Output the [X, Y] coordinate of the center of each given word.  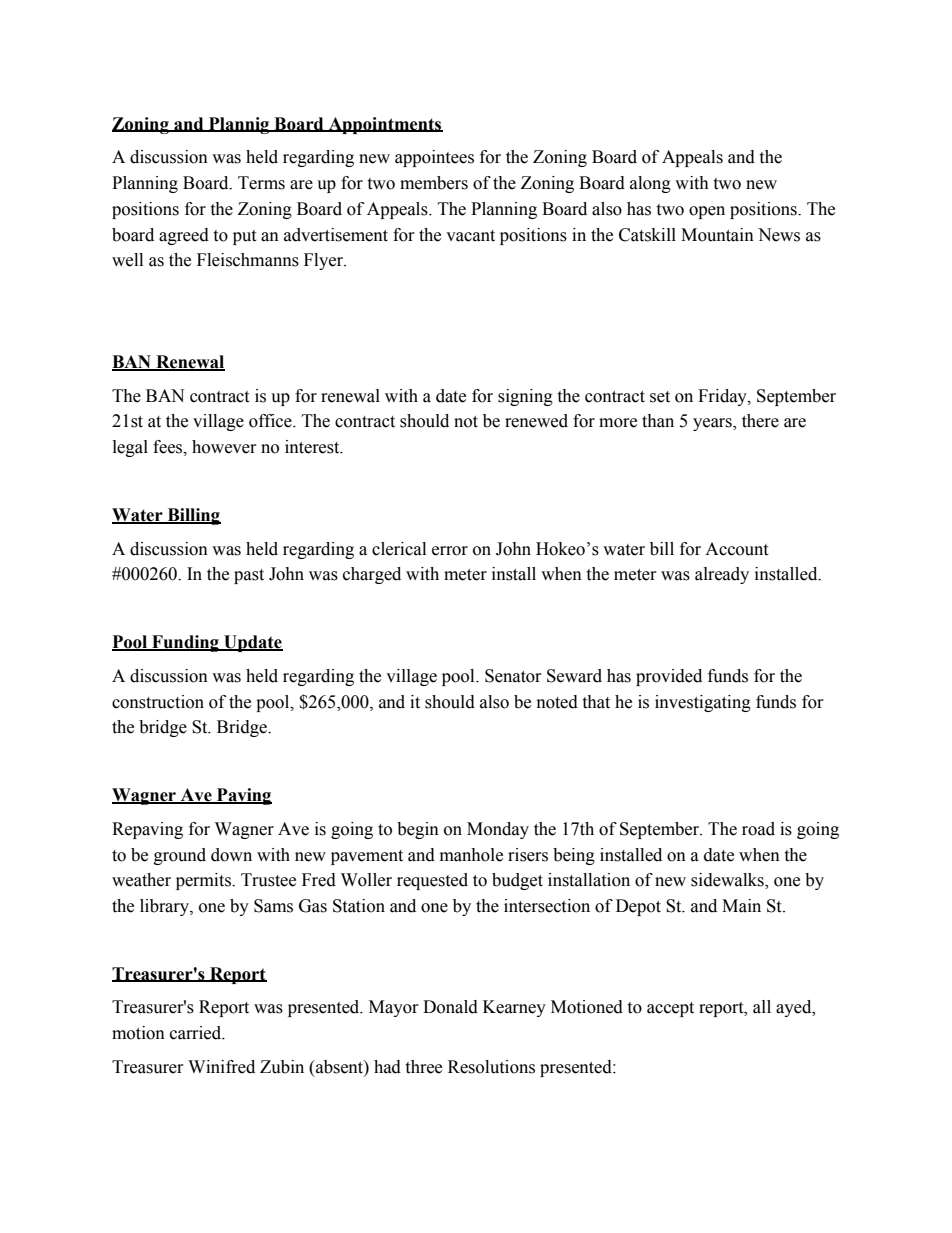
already [722, 575]
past [249, 576]
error [450, 551]
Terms [261, 183]
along [650, 184]
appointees [434, 158]
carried [197, 1033]
